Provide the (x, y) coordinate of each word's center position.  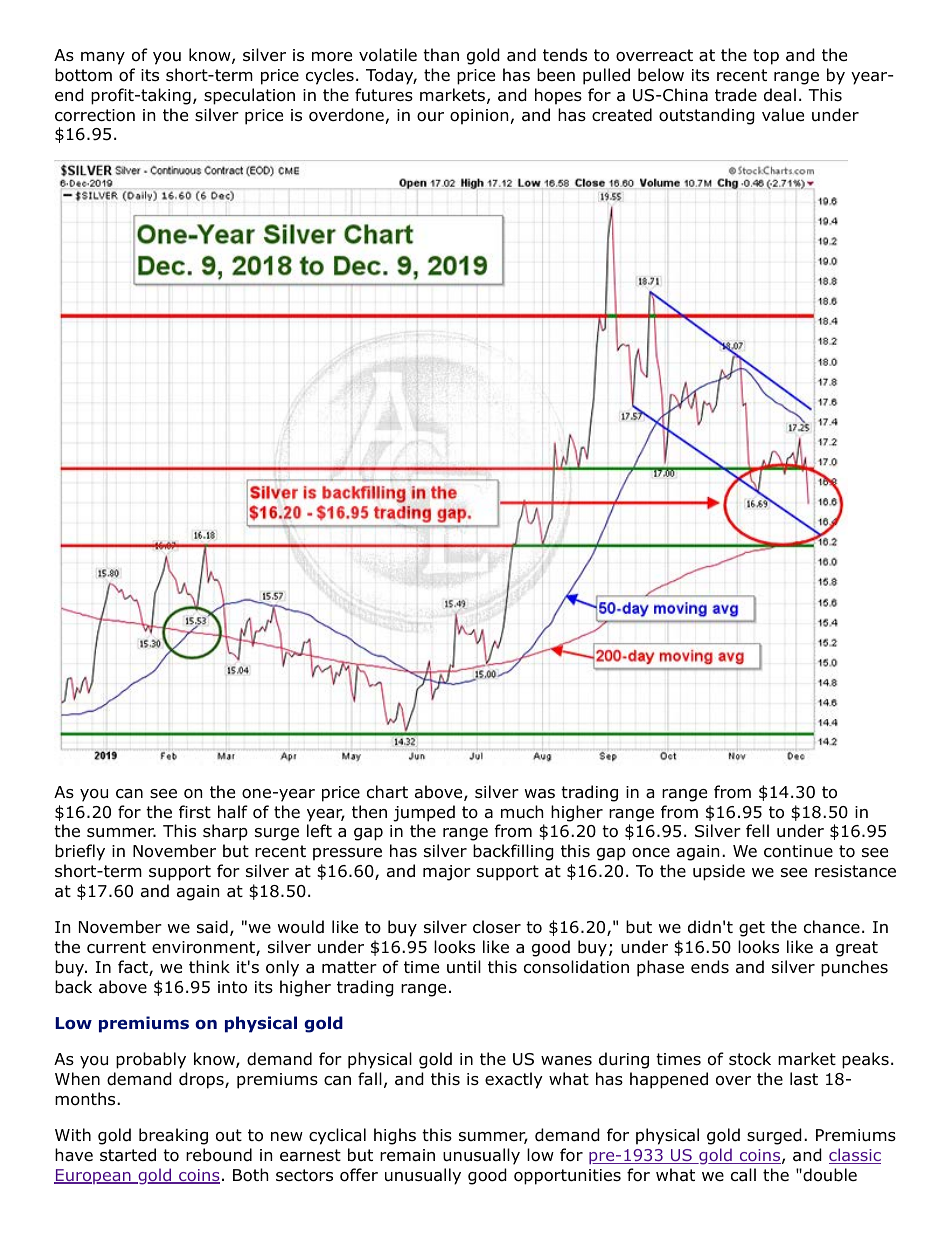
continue (798, 851)
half (233, 812)
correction (95, 115)
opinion (479, 117)
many (103, 58)
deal (780, 95)
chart (387, 792)
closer (497, 927)
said (212, 927)
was (540, 794)
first (195, 811)
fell (757, 830)
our (430, 117)
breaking (173, 1136)
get (752, 929)
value (783, 115)
